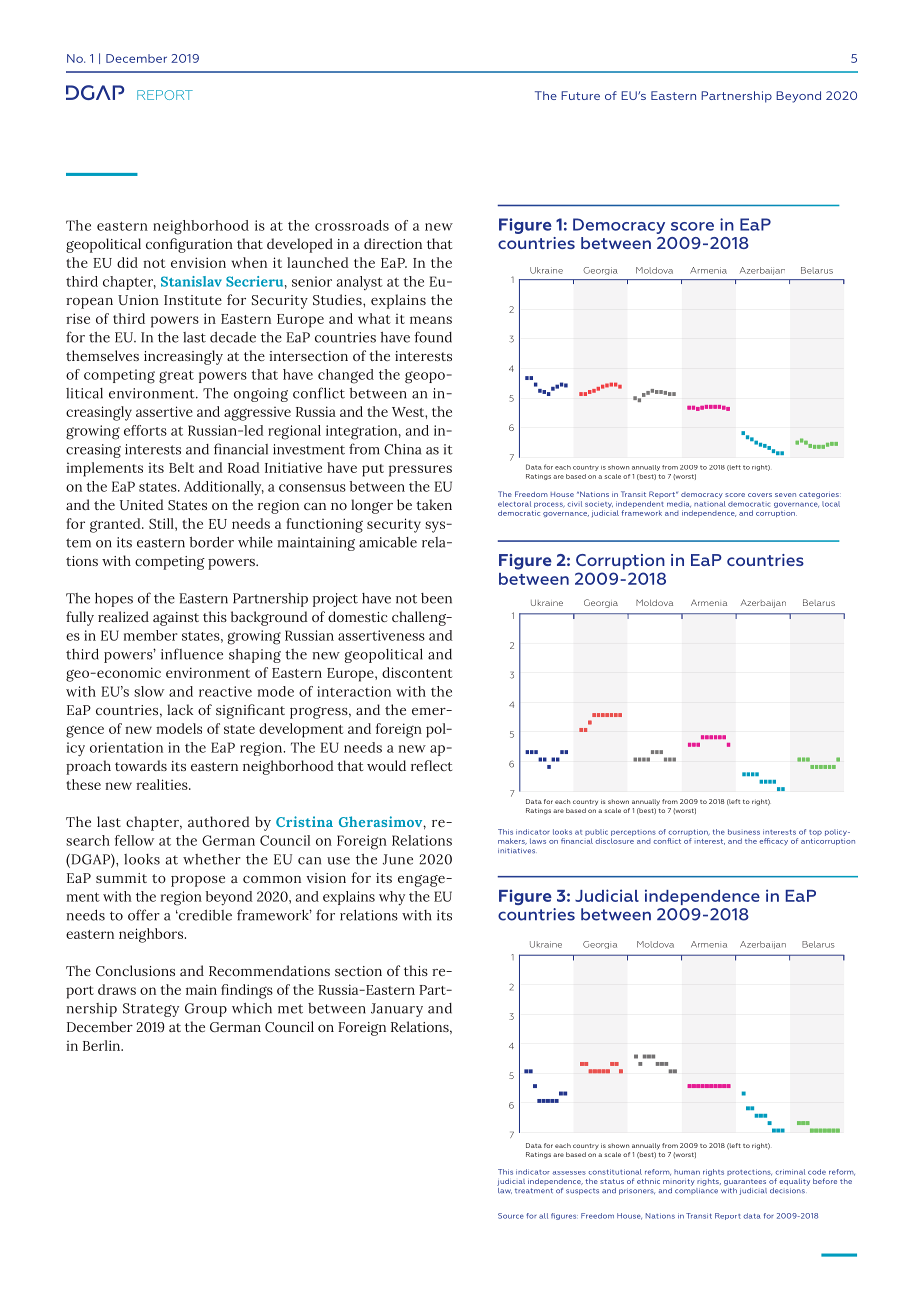 The height and width of the image is (1308, 924). What do you see at coordinates (398, 859) in the image?
I see `June` at bounding box center [398, 859].
